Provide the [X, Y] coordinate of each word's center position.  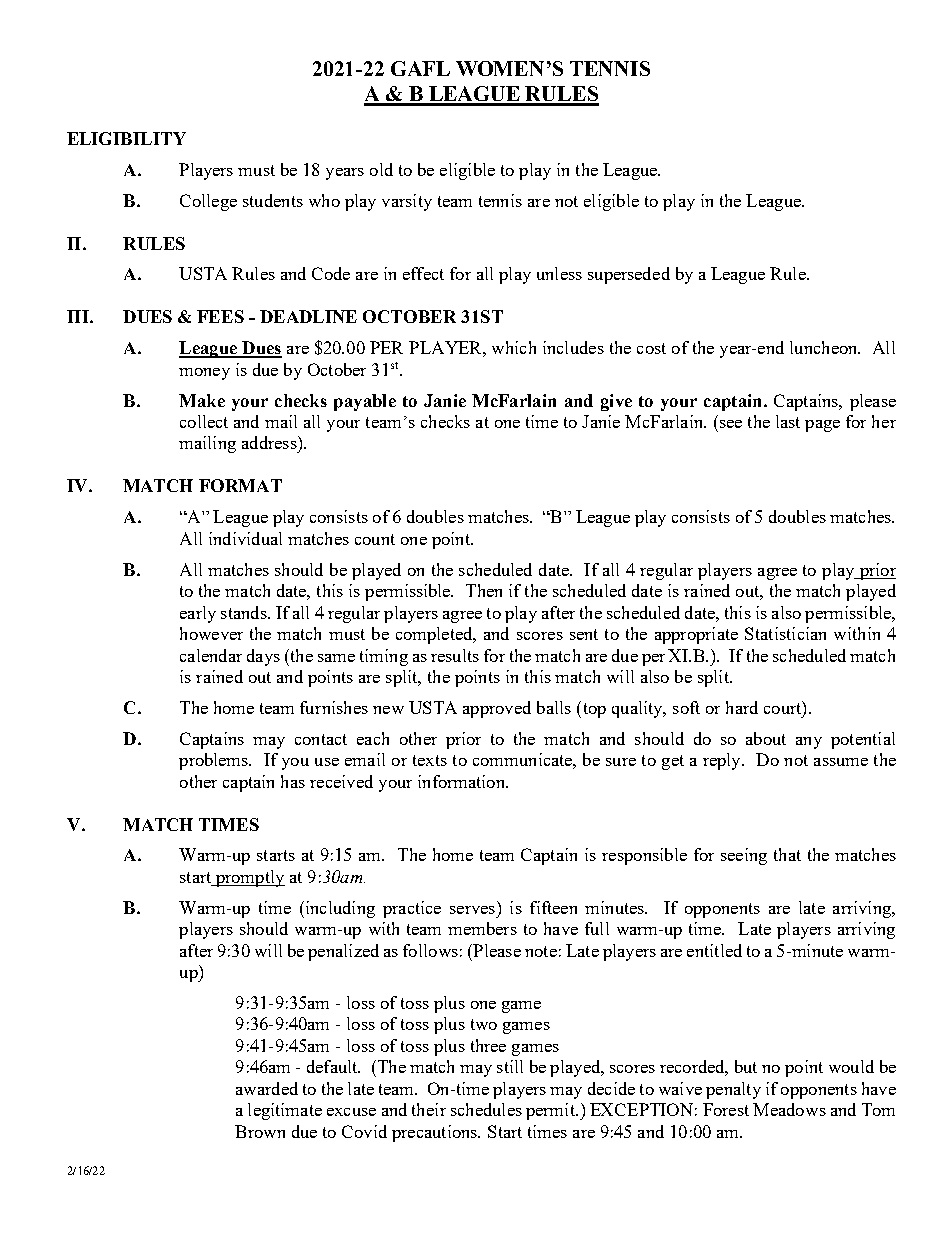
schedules [486, 1109]
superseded [629, 275]
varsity [407, 202]
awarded [267, 1088]
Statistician [785, 633]
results [455, 655]
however [211, 633]
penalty [733, 1090]
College [208, 202]
